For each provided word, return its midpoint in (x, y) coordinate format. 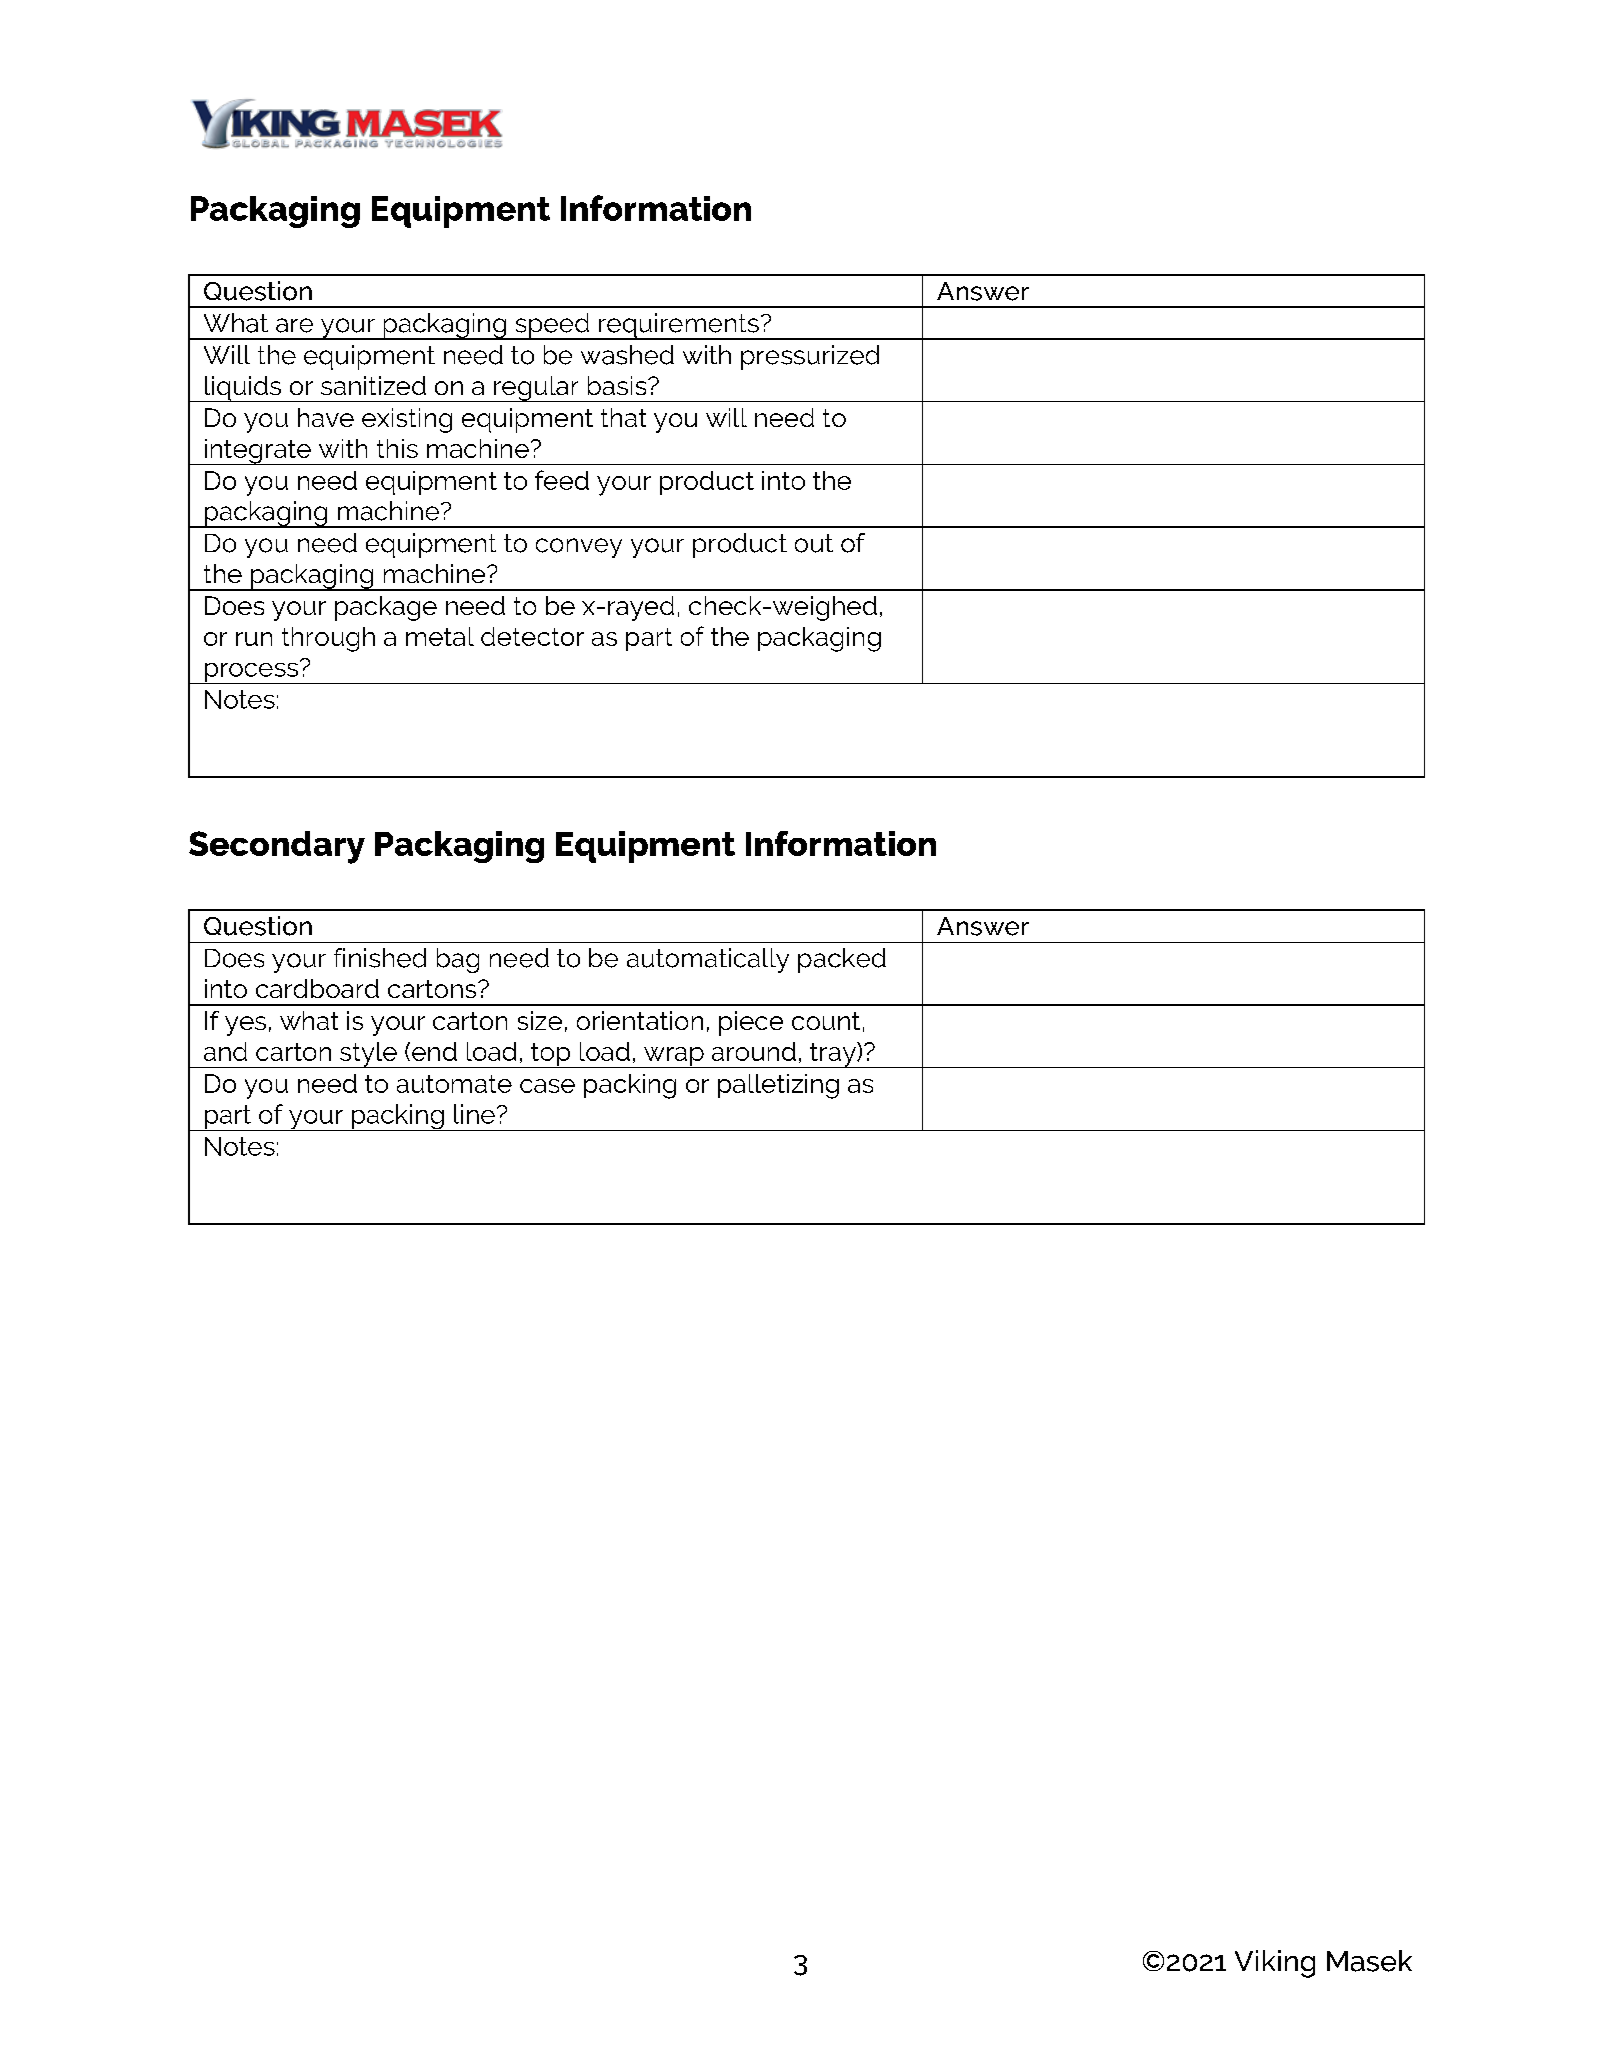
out (814, 543)
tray (833, 1055)
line (474, 1114)
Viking (1275, 1964)
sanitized (373, 385)
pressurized (810, 357)
